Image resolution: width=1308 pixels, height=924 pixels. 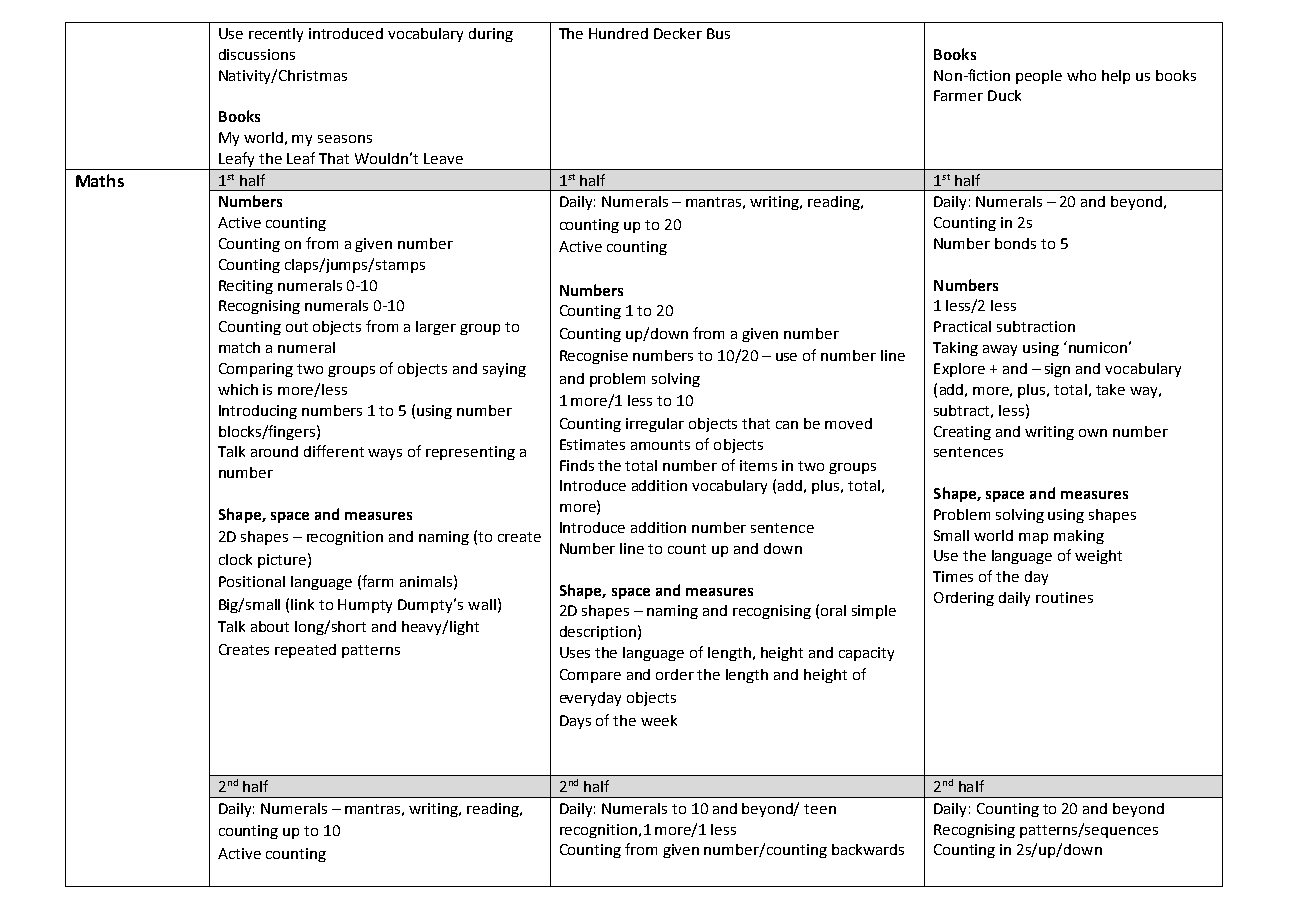 What do you see at coordinates (962, 433) in the document?
I see `Creating` at bounding box center [962, 433].
